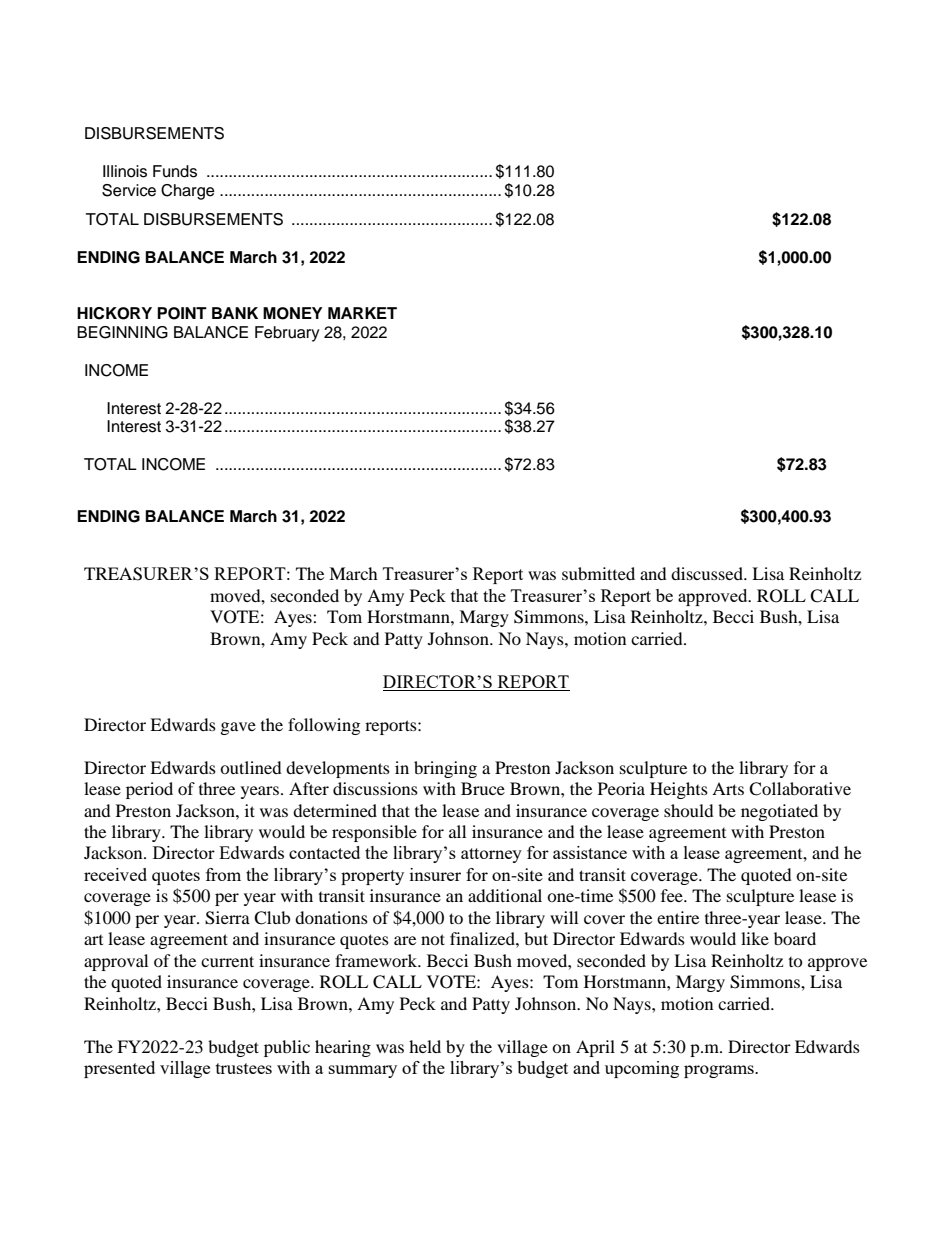  What do you see at coordinates (362, 313) in the page?
I see `MARKET` at bounding box center [362, 313].
